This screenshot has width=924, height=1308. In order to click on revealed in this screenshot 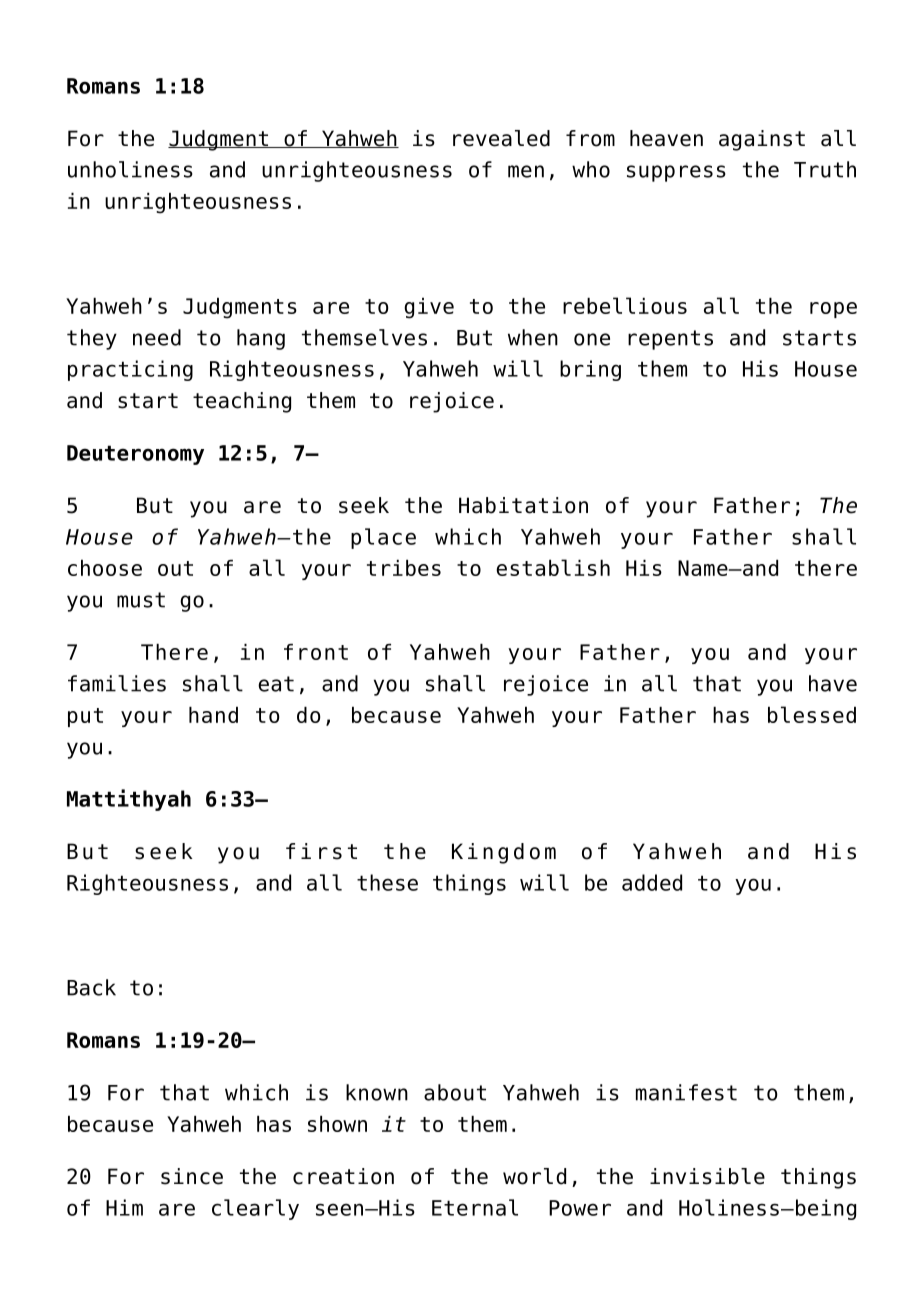, I will do `click(501, 138)`.
